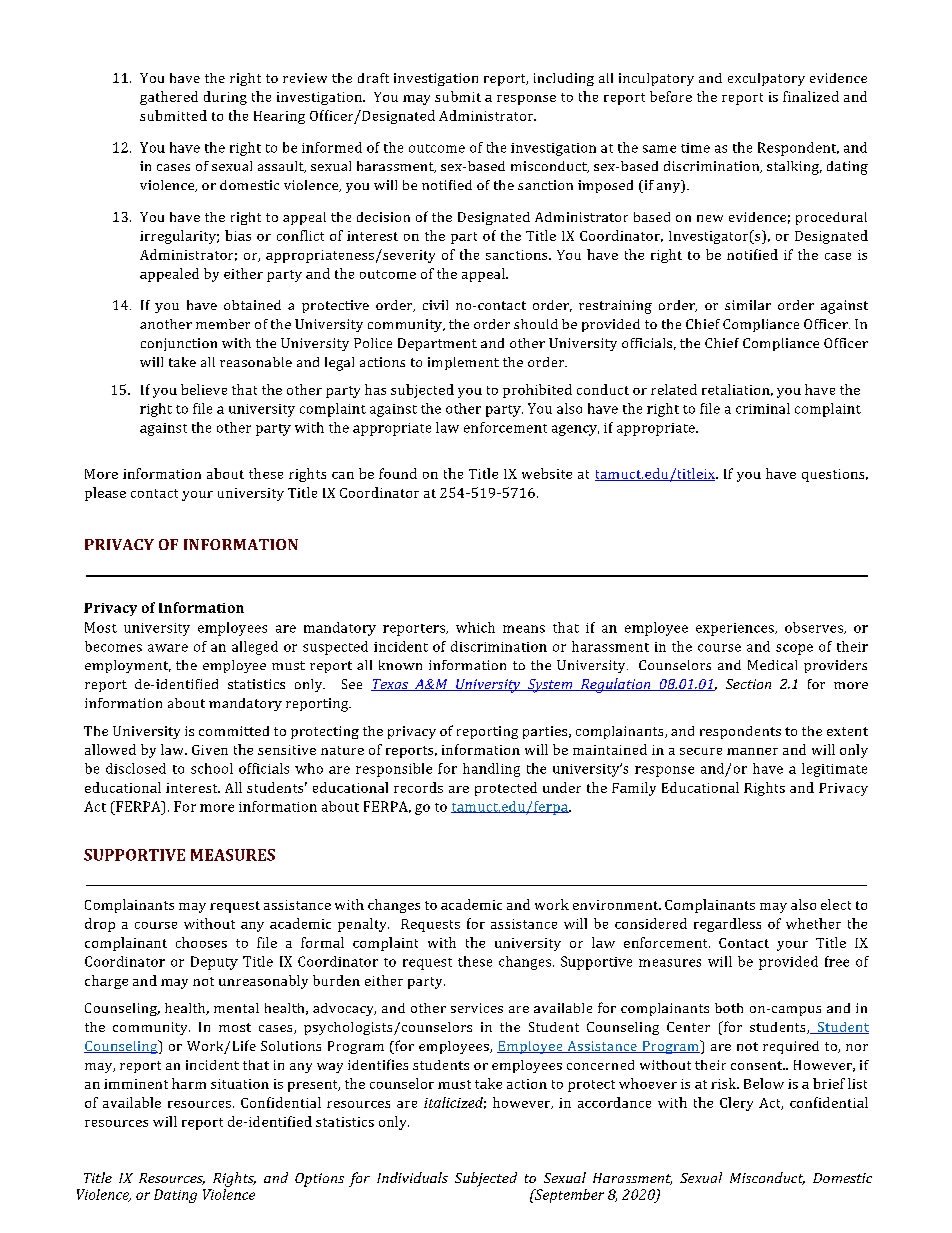 The height and width of the screenshot is (1233, 952). Describe the element at coordinates (564, 79) in the screenshot. I see `including` at that location.
